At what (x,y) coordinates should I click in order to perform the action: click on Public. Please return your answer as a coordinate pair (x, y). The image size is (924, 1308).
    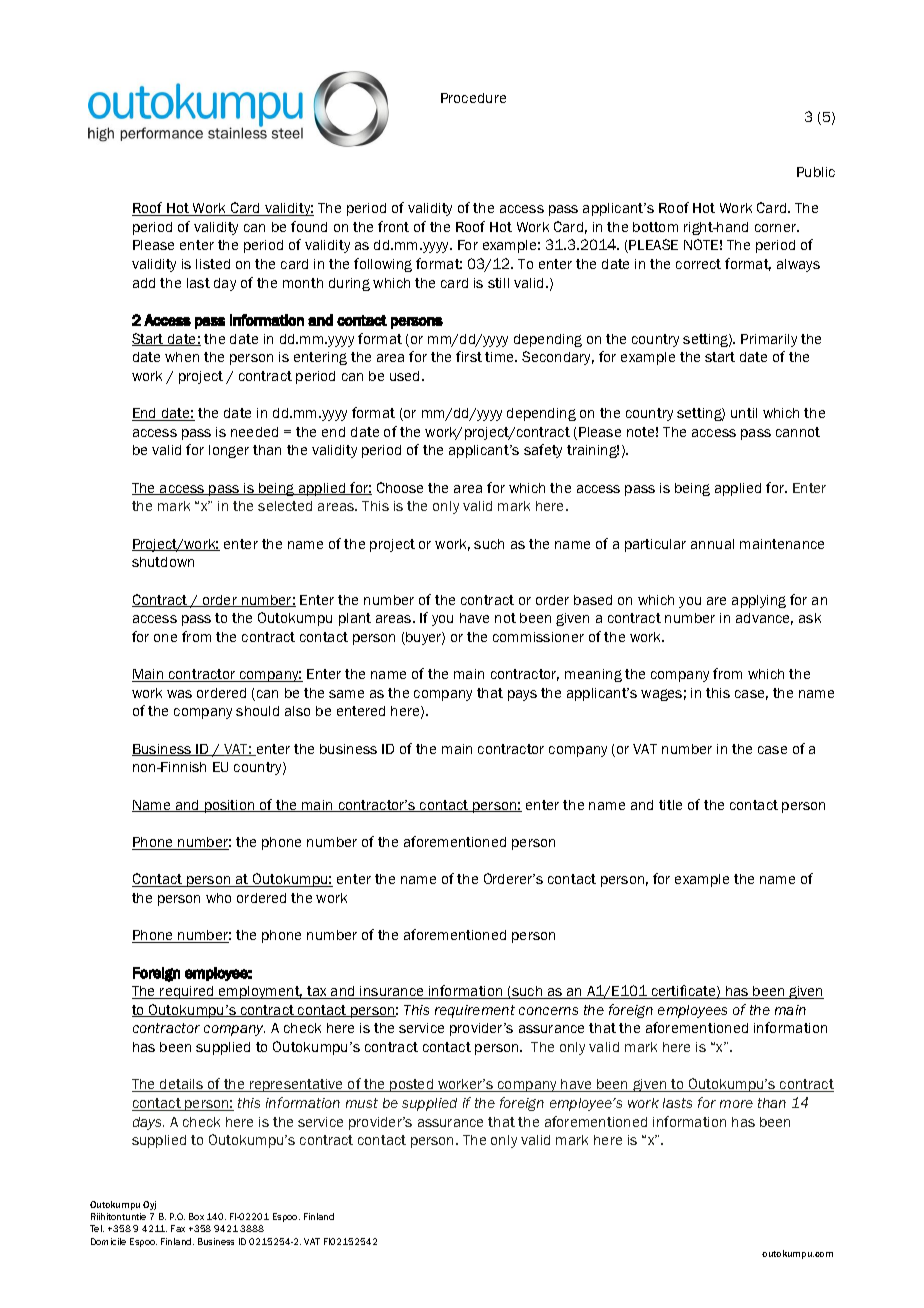
    Looking at the image, I should click on (816, 172).
